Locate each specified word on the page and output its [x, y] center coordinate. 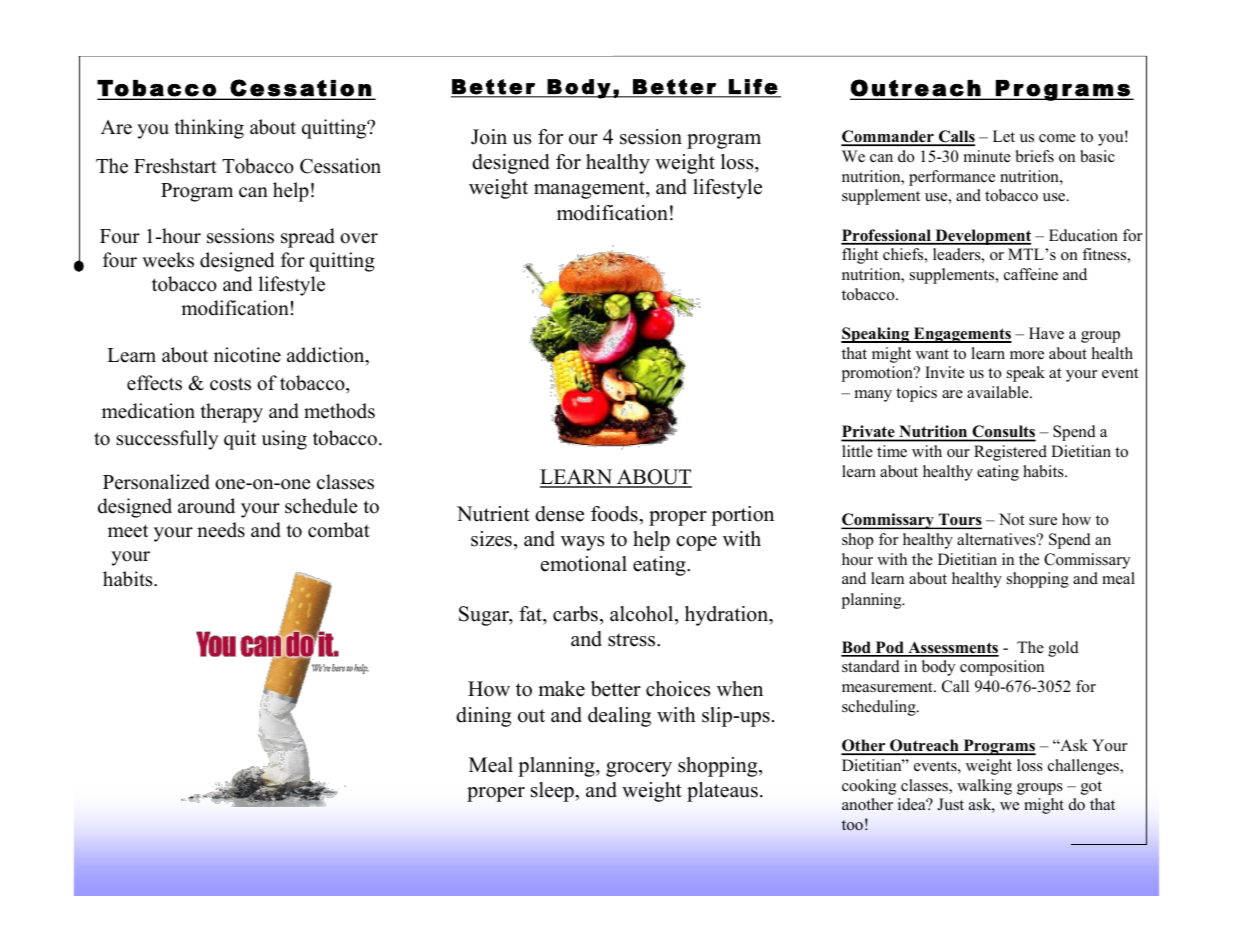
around [206, 506]
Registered [1010, 453]
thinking [209, 129]
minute [987, 156]
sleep [553, 792]
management [590, 190]
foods [615, 514]
